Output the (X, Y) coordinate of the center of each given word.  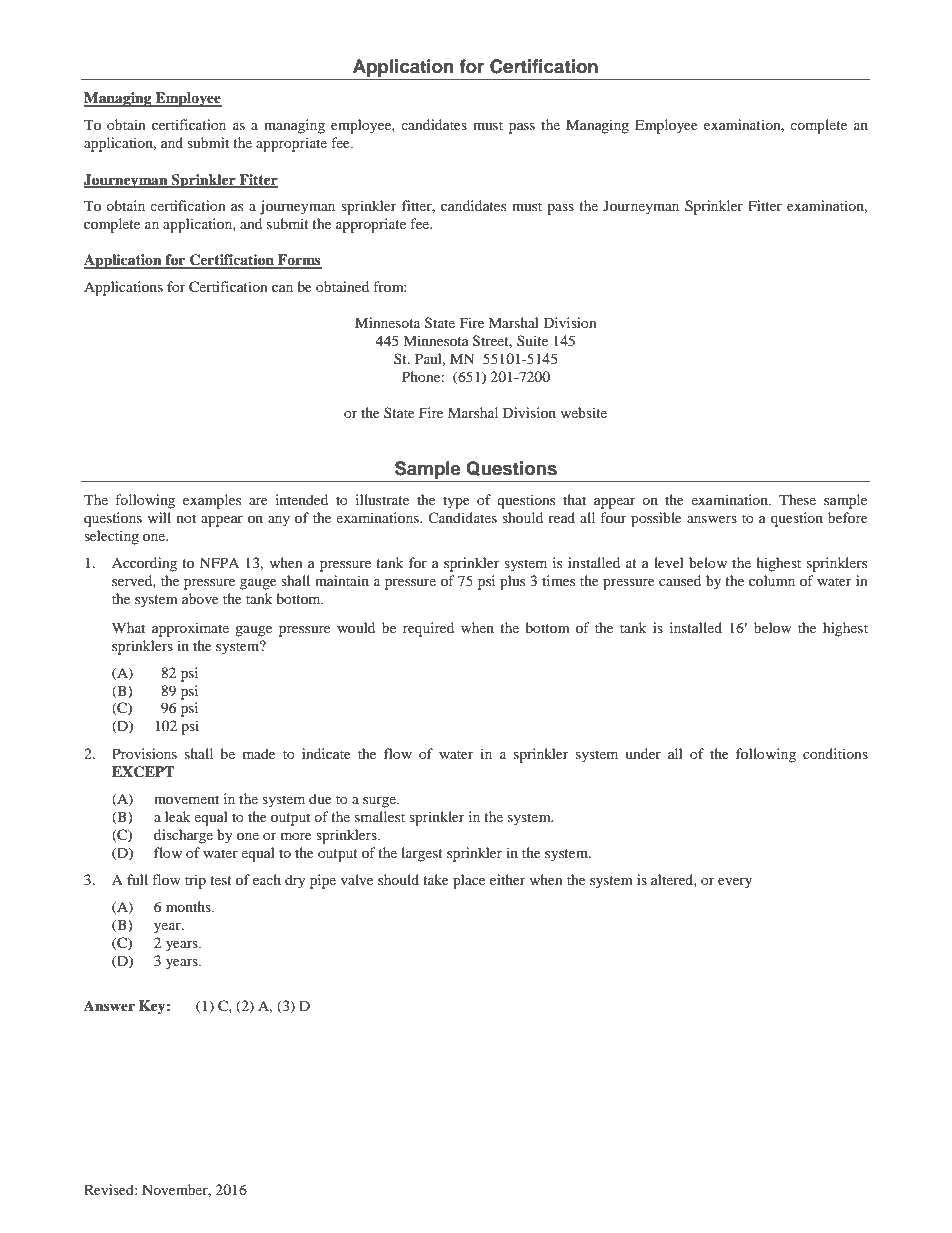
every (735, 883)
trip (195, 881)
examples (212, 501)
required (428, 629)
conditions (835, 753)
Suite (532, 340)
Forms (299, 261)
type (456, 502)
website (583, 412)
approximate (190, 629)
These (797, 499)
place (469, 881)
